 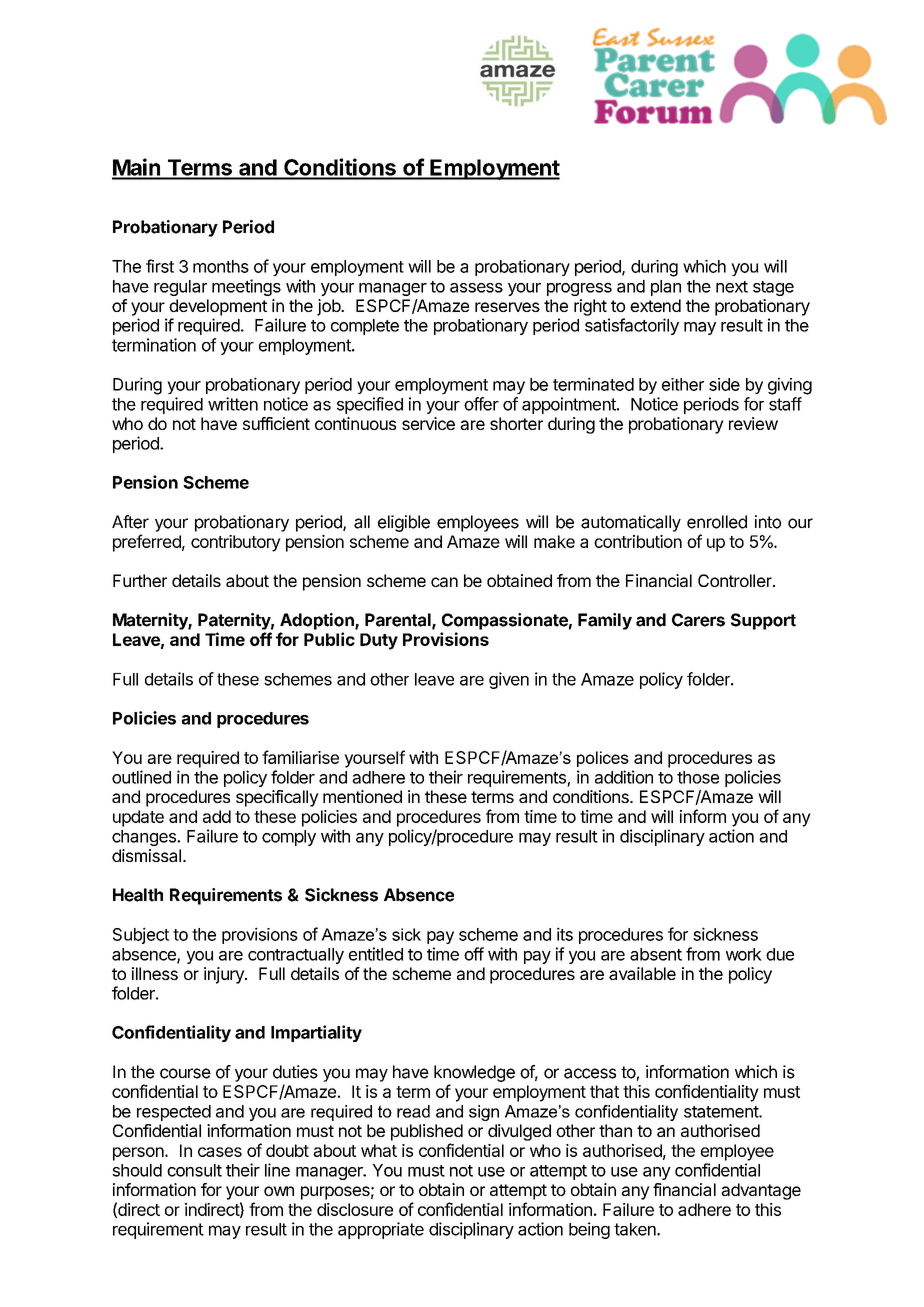 What do you see at coordinates (428, 423) in the image?
I see `service` at bounding box center [428, 423].
